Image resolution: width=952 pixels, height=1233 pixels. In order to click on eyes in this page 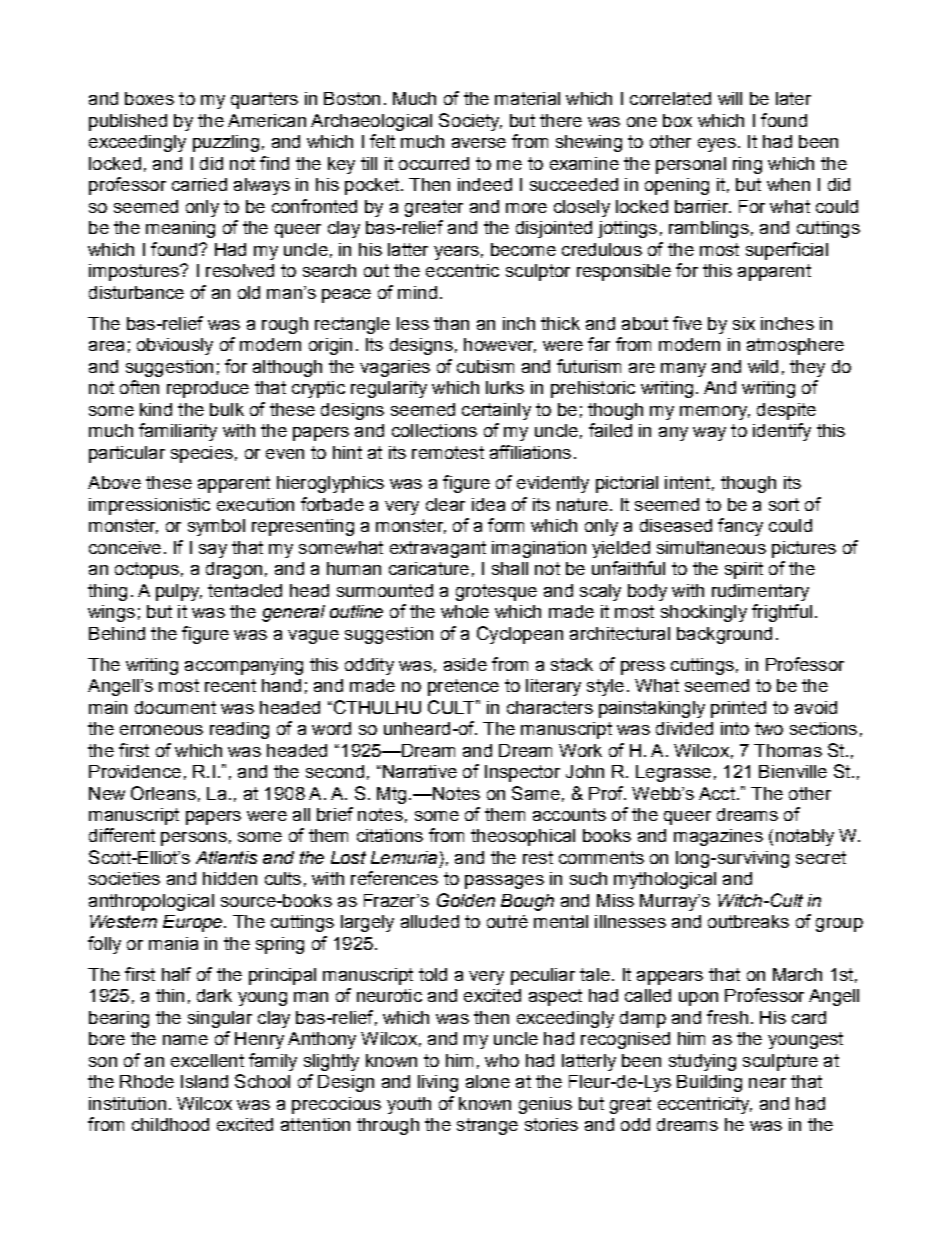, I will do `click(717, 145)`.
